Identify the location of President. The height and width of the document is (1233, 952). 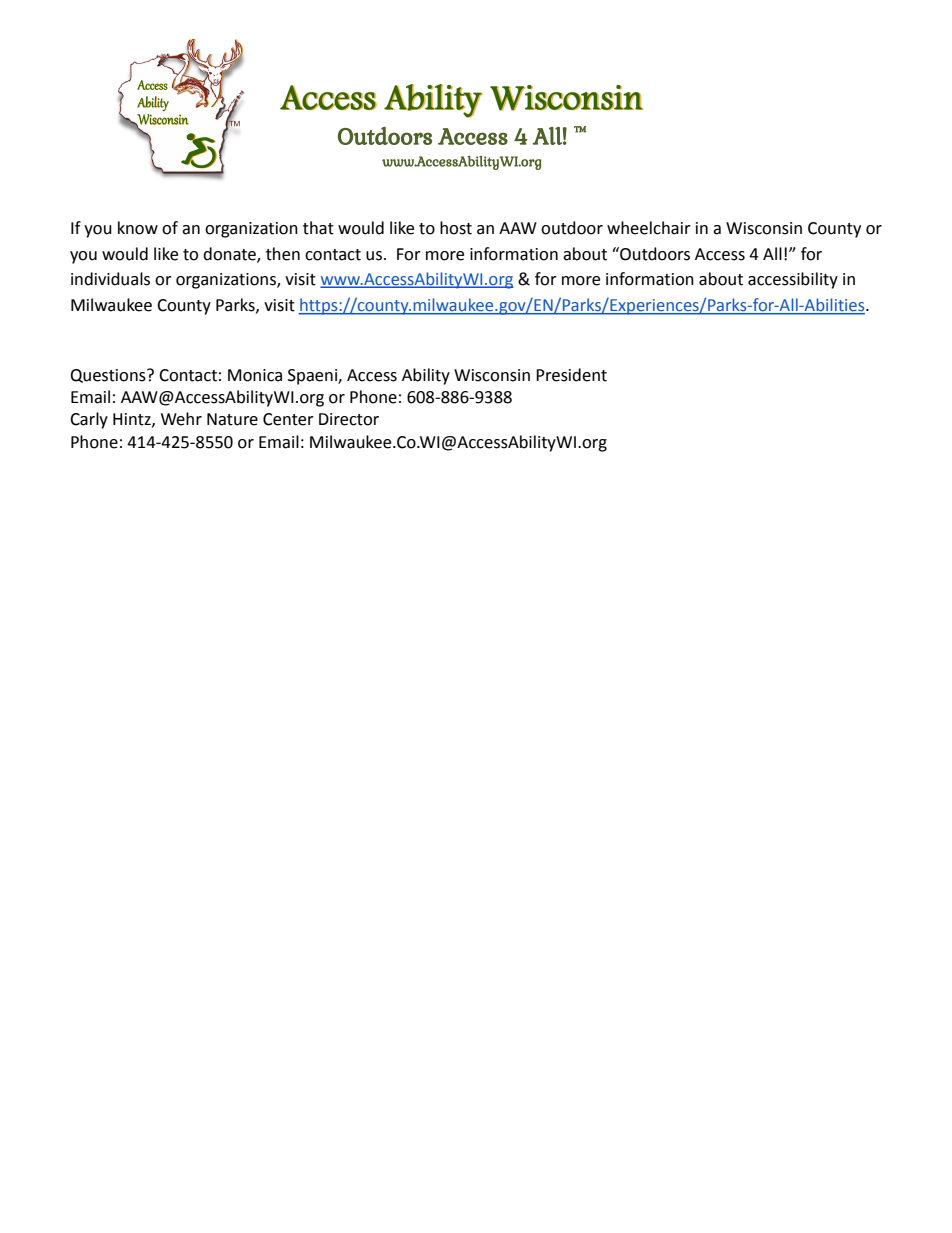
(571, 375).
